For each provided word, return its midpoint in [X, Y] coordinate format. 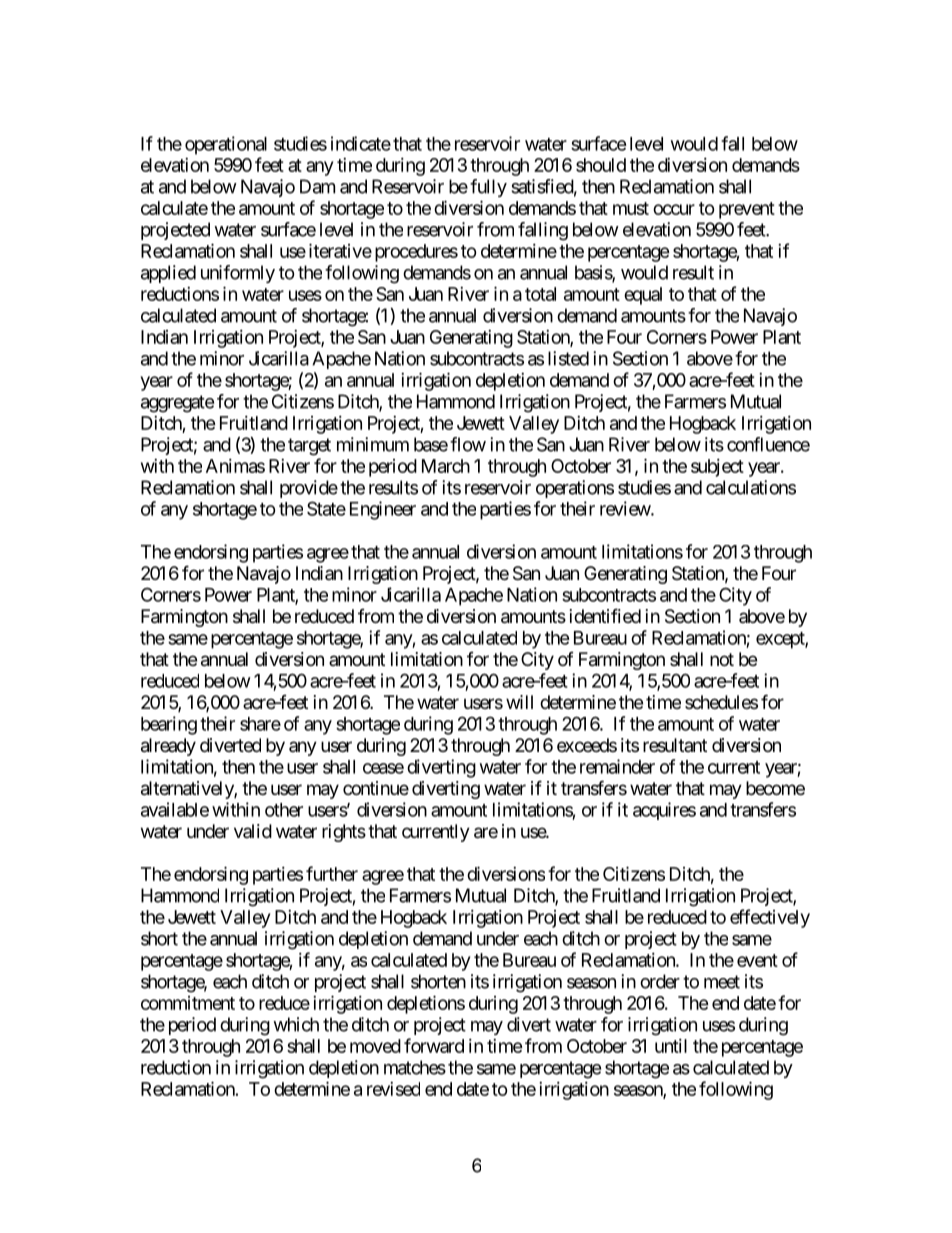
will [519, 702]
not [722, 659]
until [671, 1046]
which [296, 1024]
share [260, 724]
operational [226, 145]
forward [434, 1045]
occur [674, 209]
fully [488, 188]
